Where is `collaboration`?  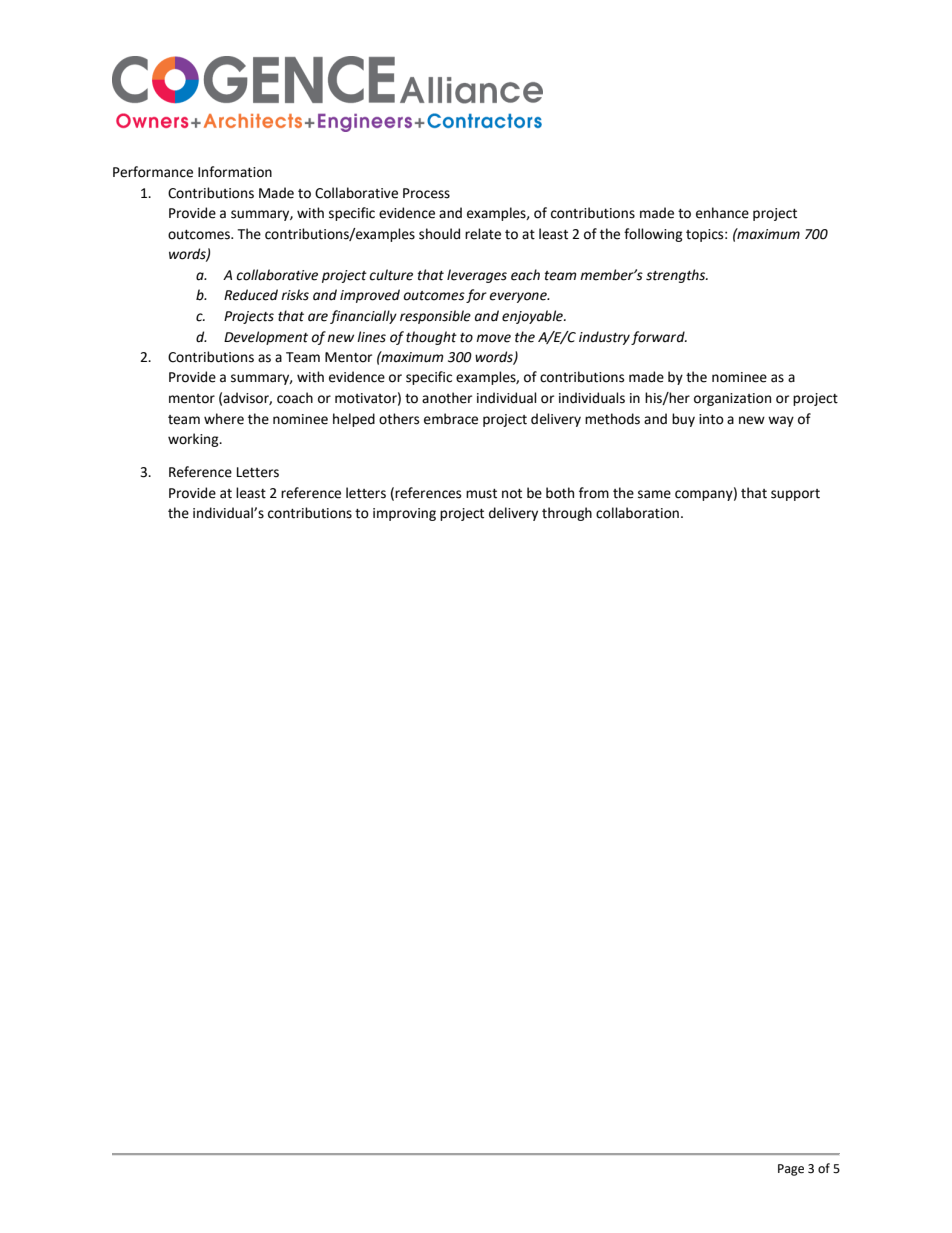
collaboration is located at coordinates (637, 513).
